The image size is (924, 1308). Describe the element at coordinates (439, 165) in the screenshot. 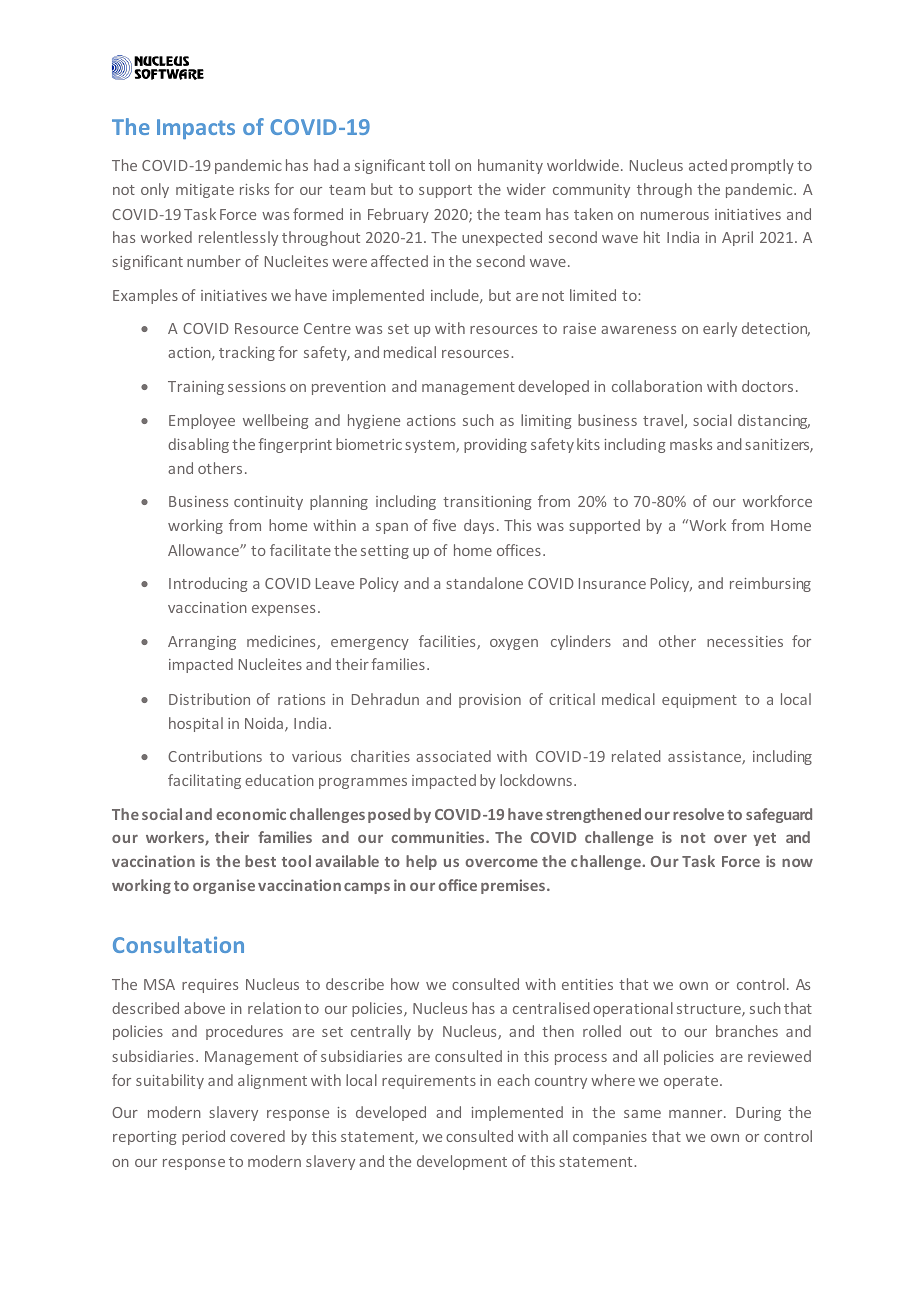

I see `toll` at that location.
